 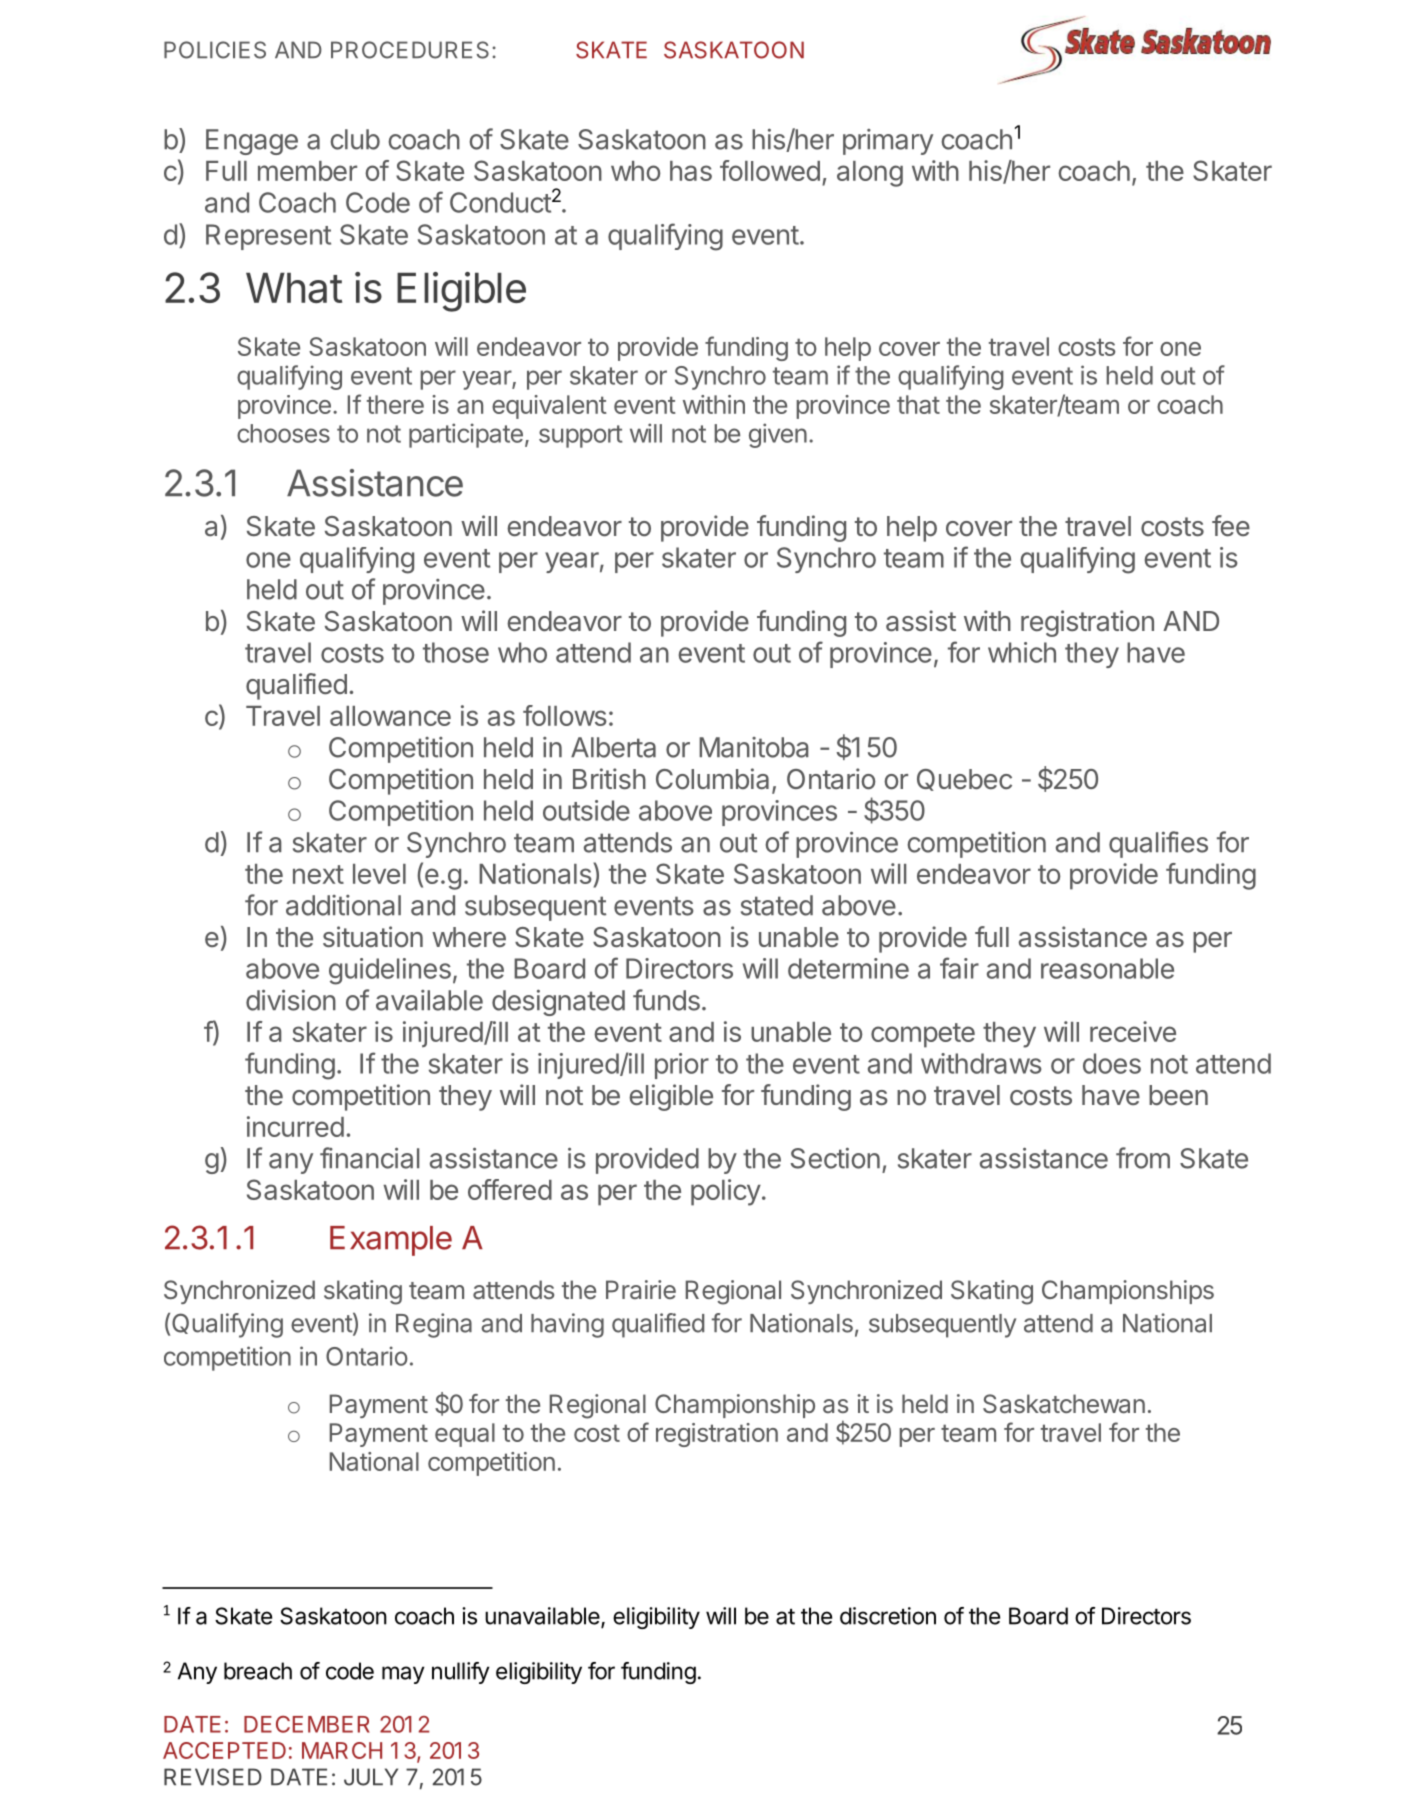 What do you see at coordinates (691, 171) in the document?
I see `has` at bounding box center [691, 171].
